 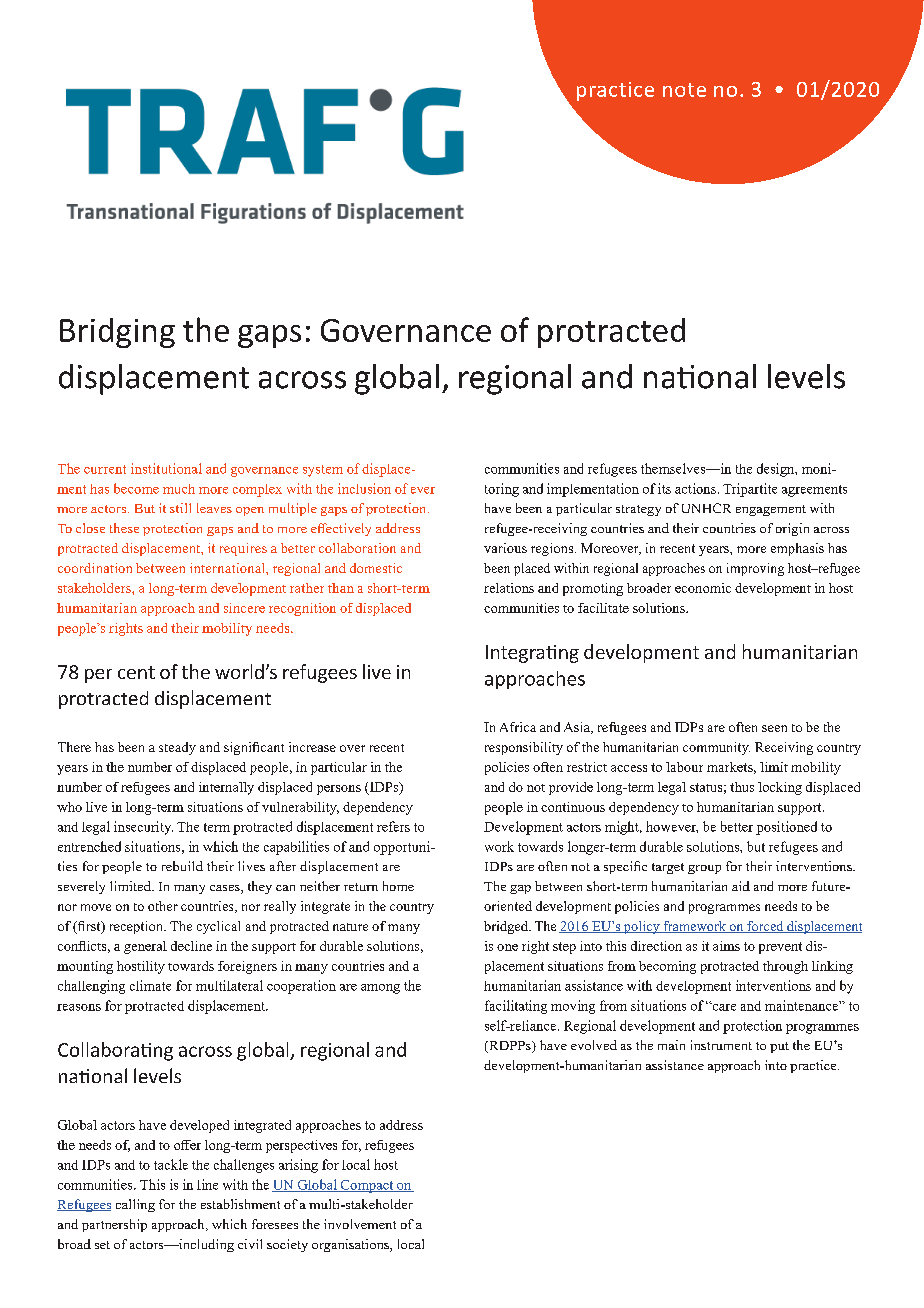 I want to click on calling, so click(x=135, y=1205).
